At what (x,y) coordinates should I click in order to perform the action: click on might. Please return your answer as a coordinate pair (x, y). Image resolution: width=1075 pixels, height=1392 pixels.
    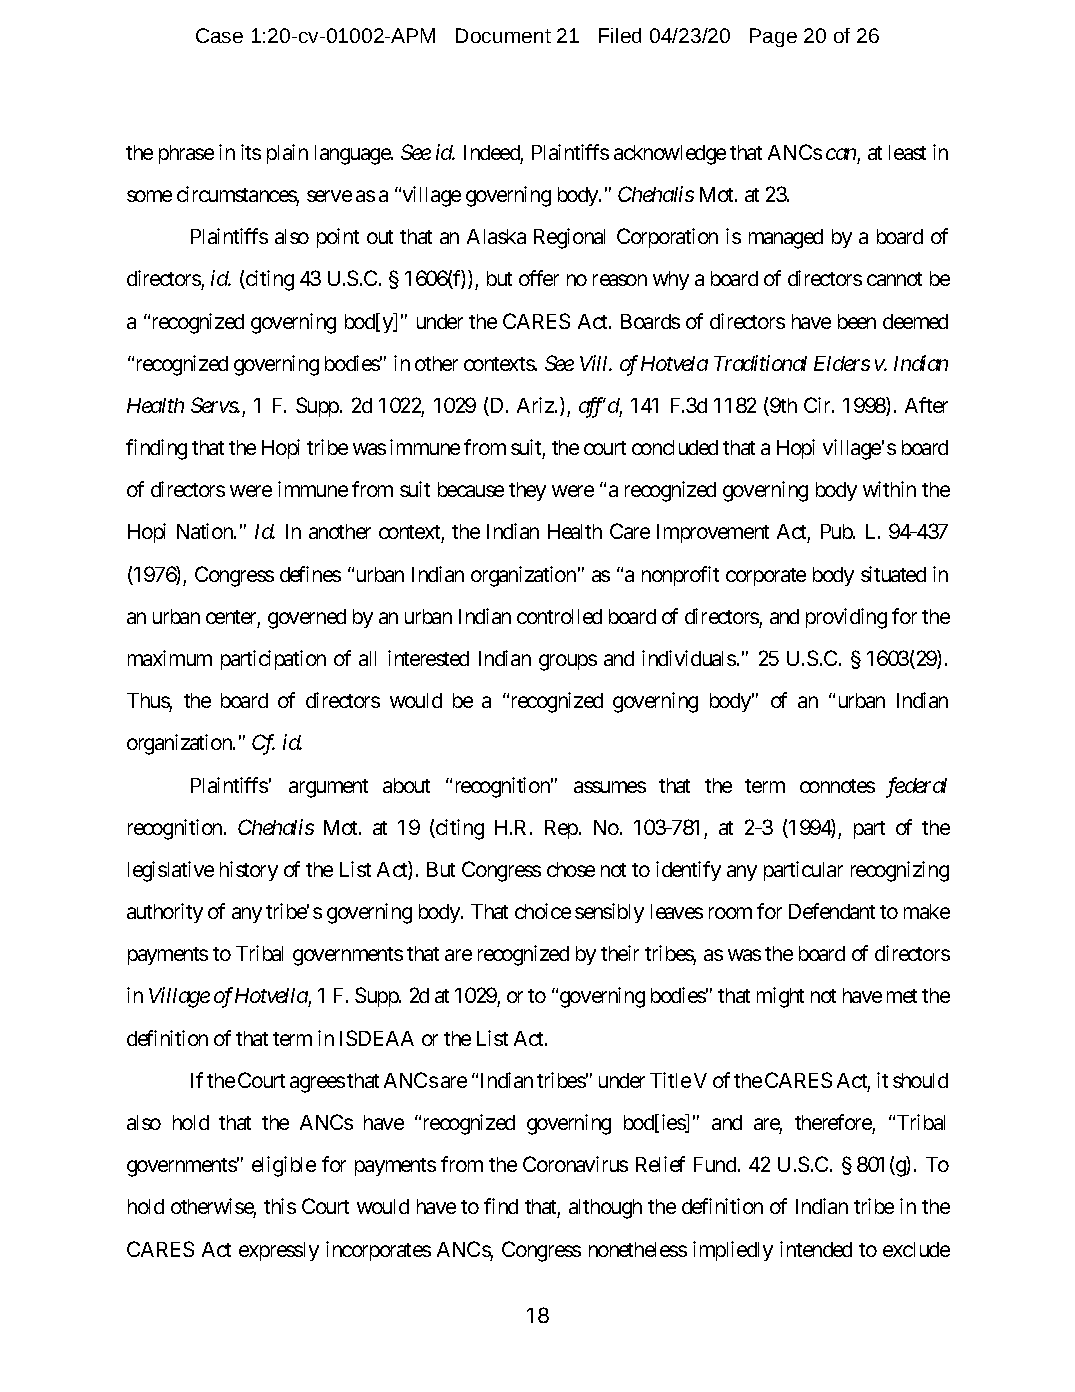
    Looking at the image, I should click on (780, 997).
